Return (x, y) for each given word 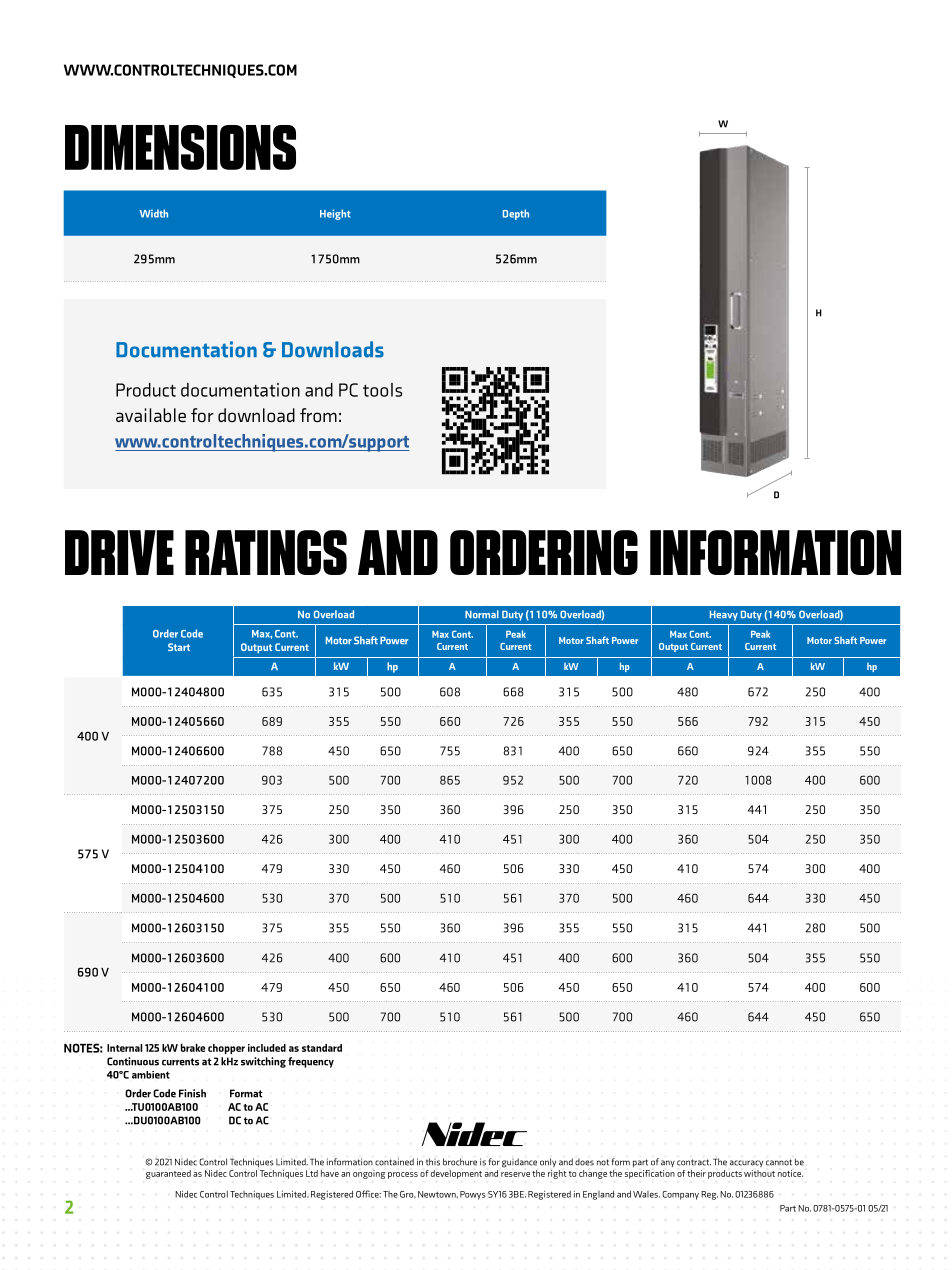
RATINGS (266, 552)
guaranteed (168, 1174)
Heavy (724, 615)
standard (322, 1048)
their (696, 1173)
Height (335, 214)
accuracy (746, 1163)
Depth (516, 214)
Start (179, 647)
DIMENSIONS (180, 147)
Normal (482, 614)
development (456, 1174)
